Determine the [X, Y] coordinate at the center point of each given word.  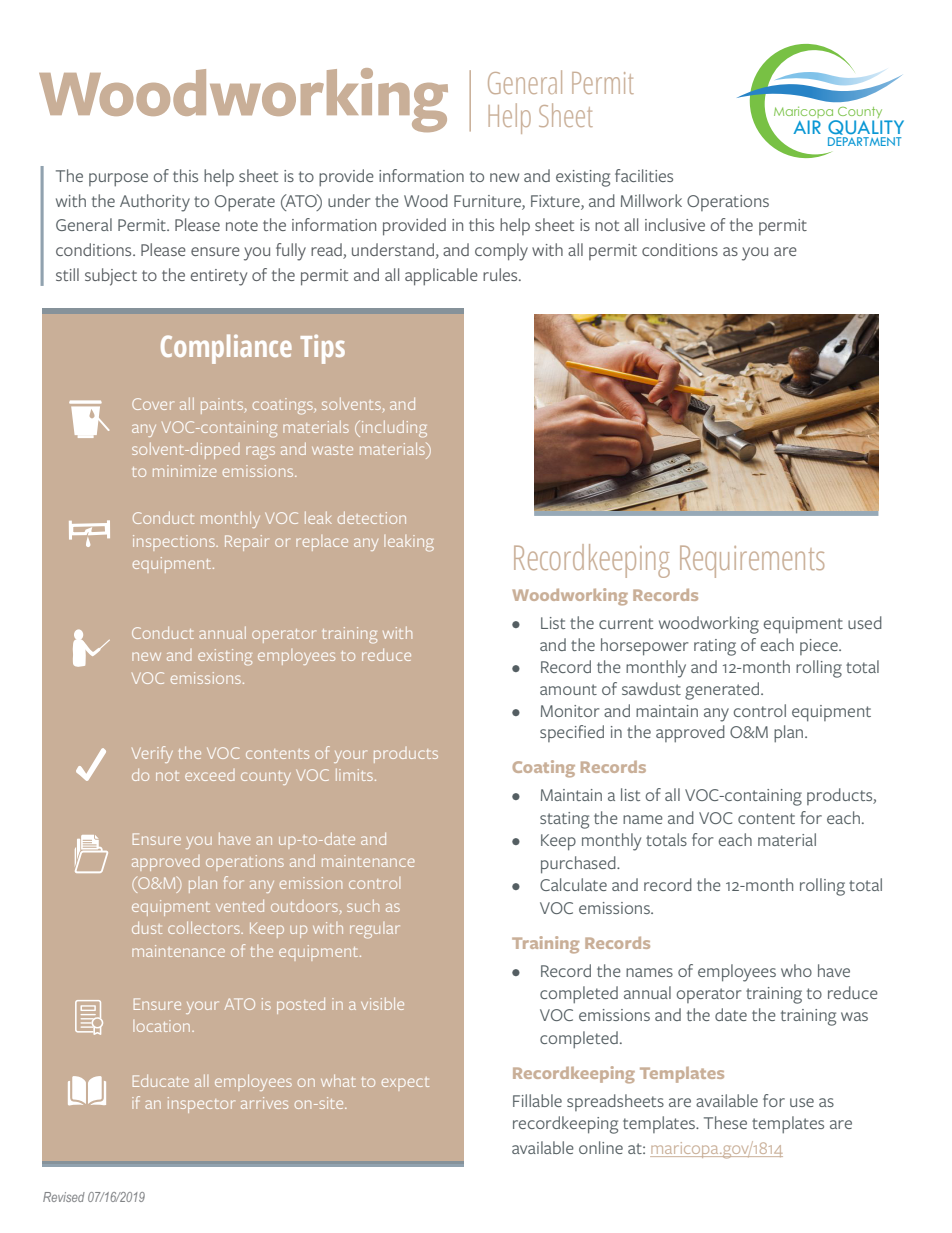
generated [723, 691]
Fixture [556, 201]
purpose [118, 180]
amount [568, 689]
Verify [152, 754]
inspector [201, 1105]
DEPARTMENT [864, 140]
